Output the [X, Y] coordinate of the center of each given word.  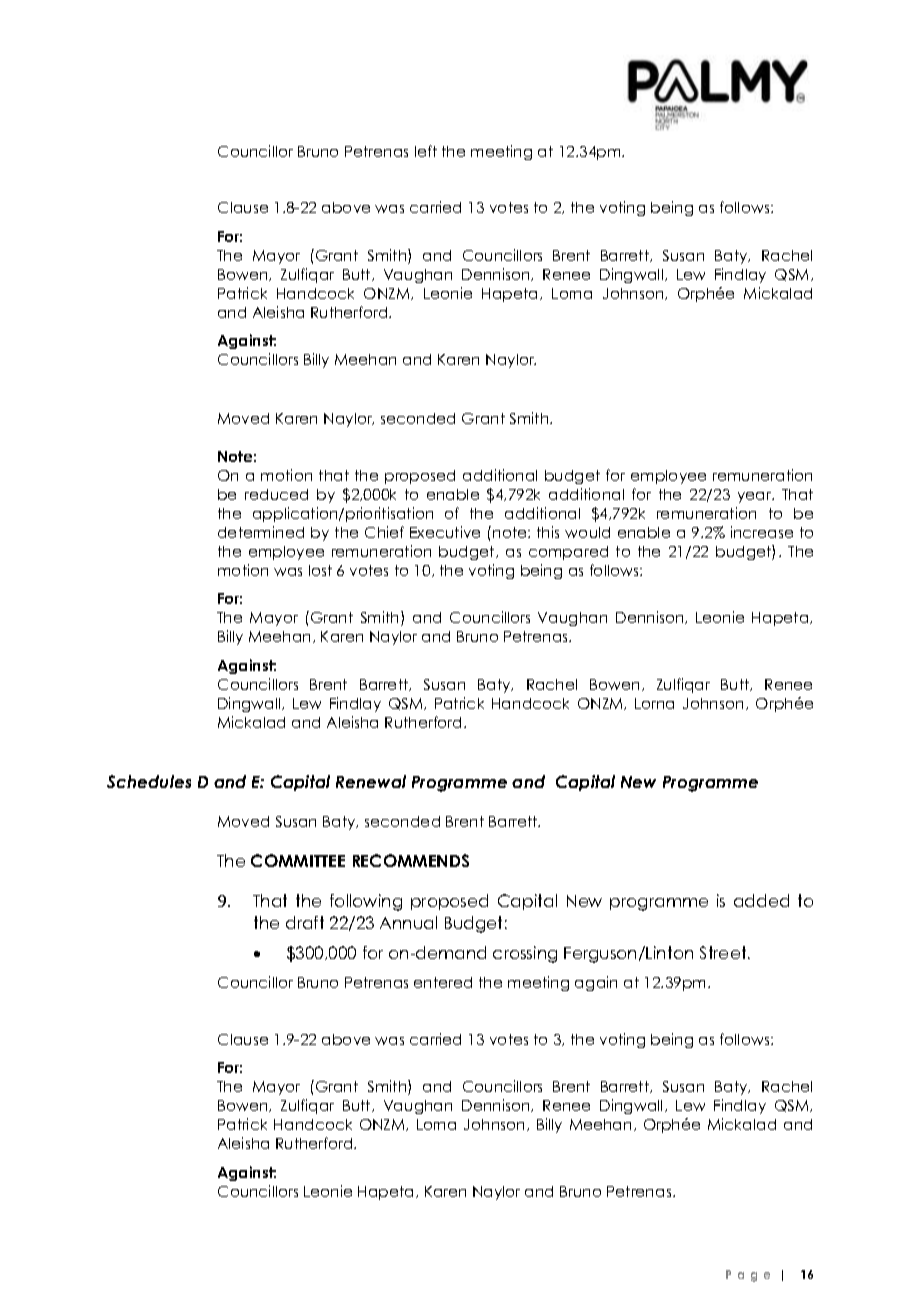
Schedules [149, 781]
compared [568, 553]
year [756, 497]
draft [305, 922]
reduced [276, 494]
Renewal [371, 781]
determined [261, 532]
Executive [445, 532]
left [426, 151]
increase [762, 532]
